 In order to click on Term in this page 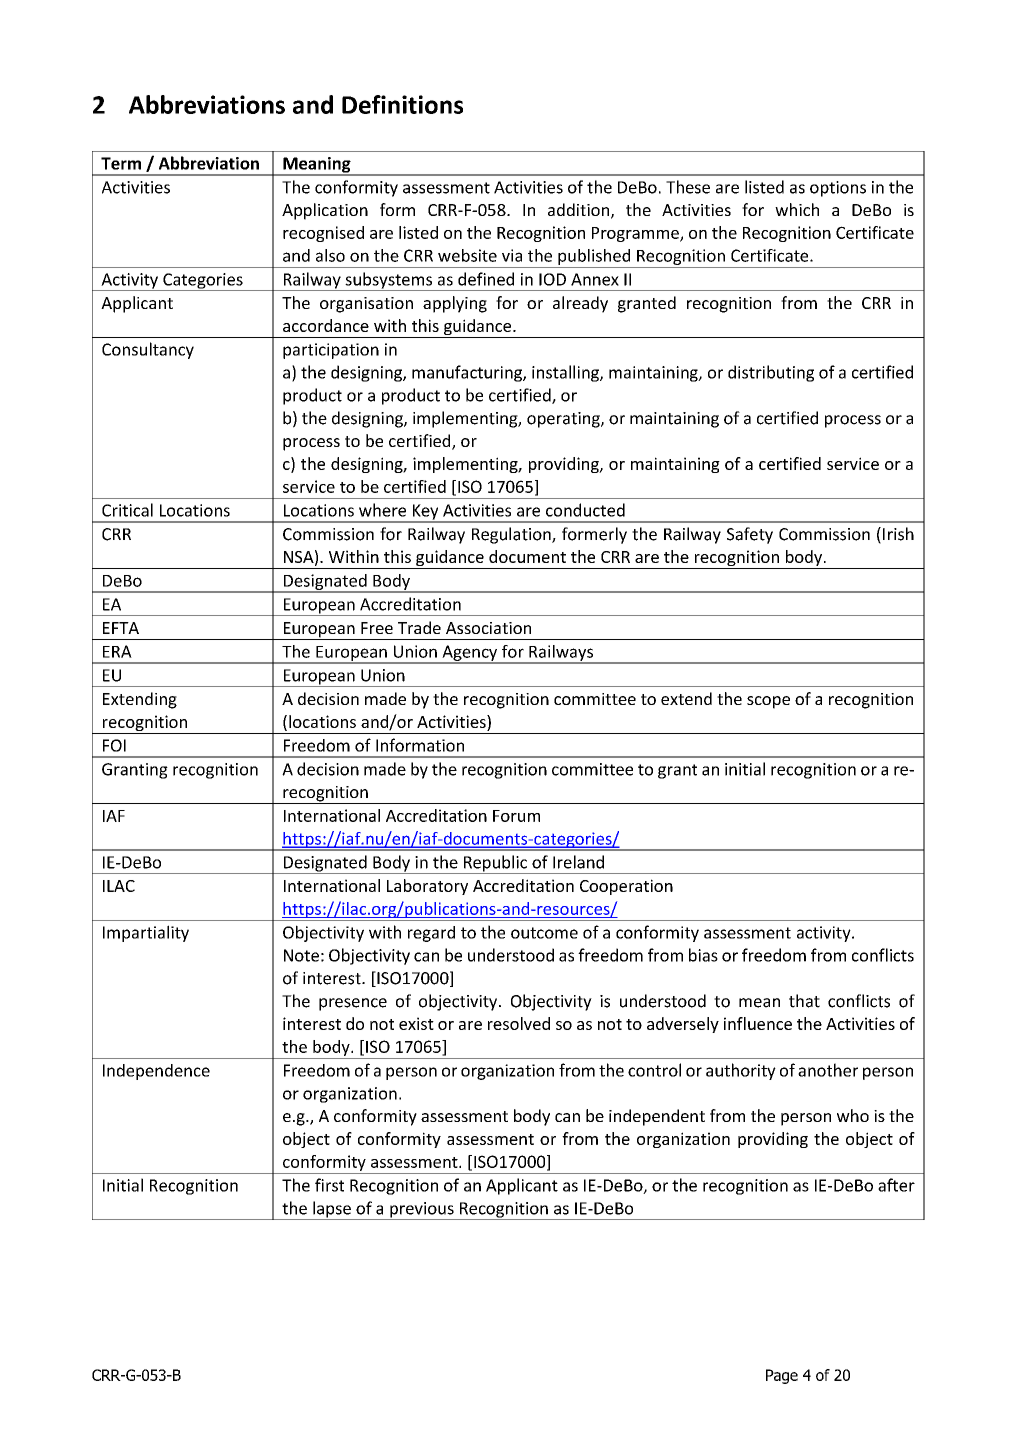, I will do `click(121, 163)`.
